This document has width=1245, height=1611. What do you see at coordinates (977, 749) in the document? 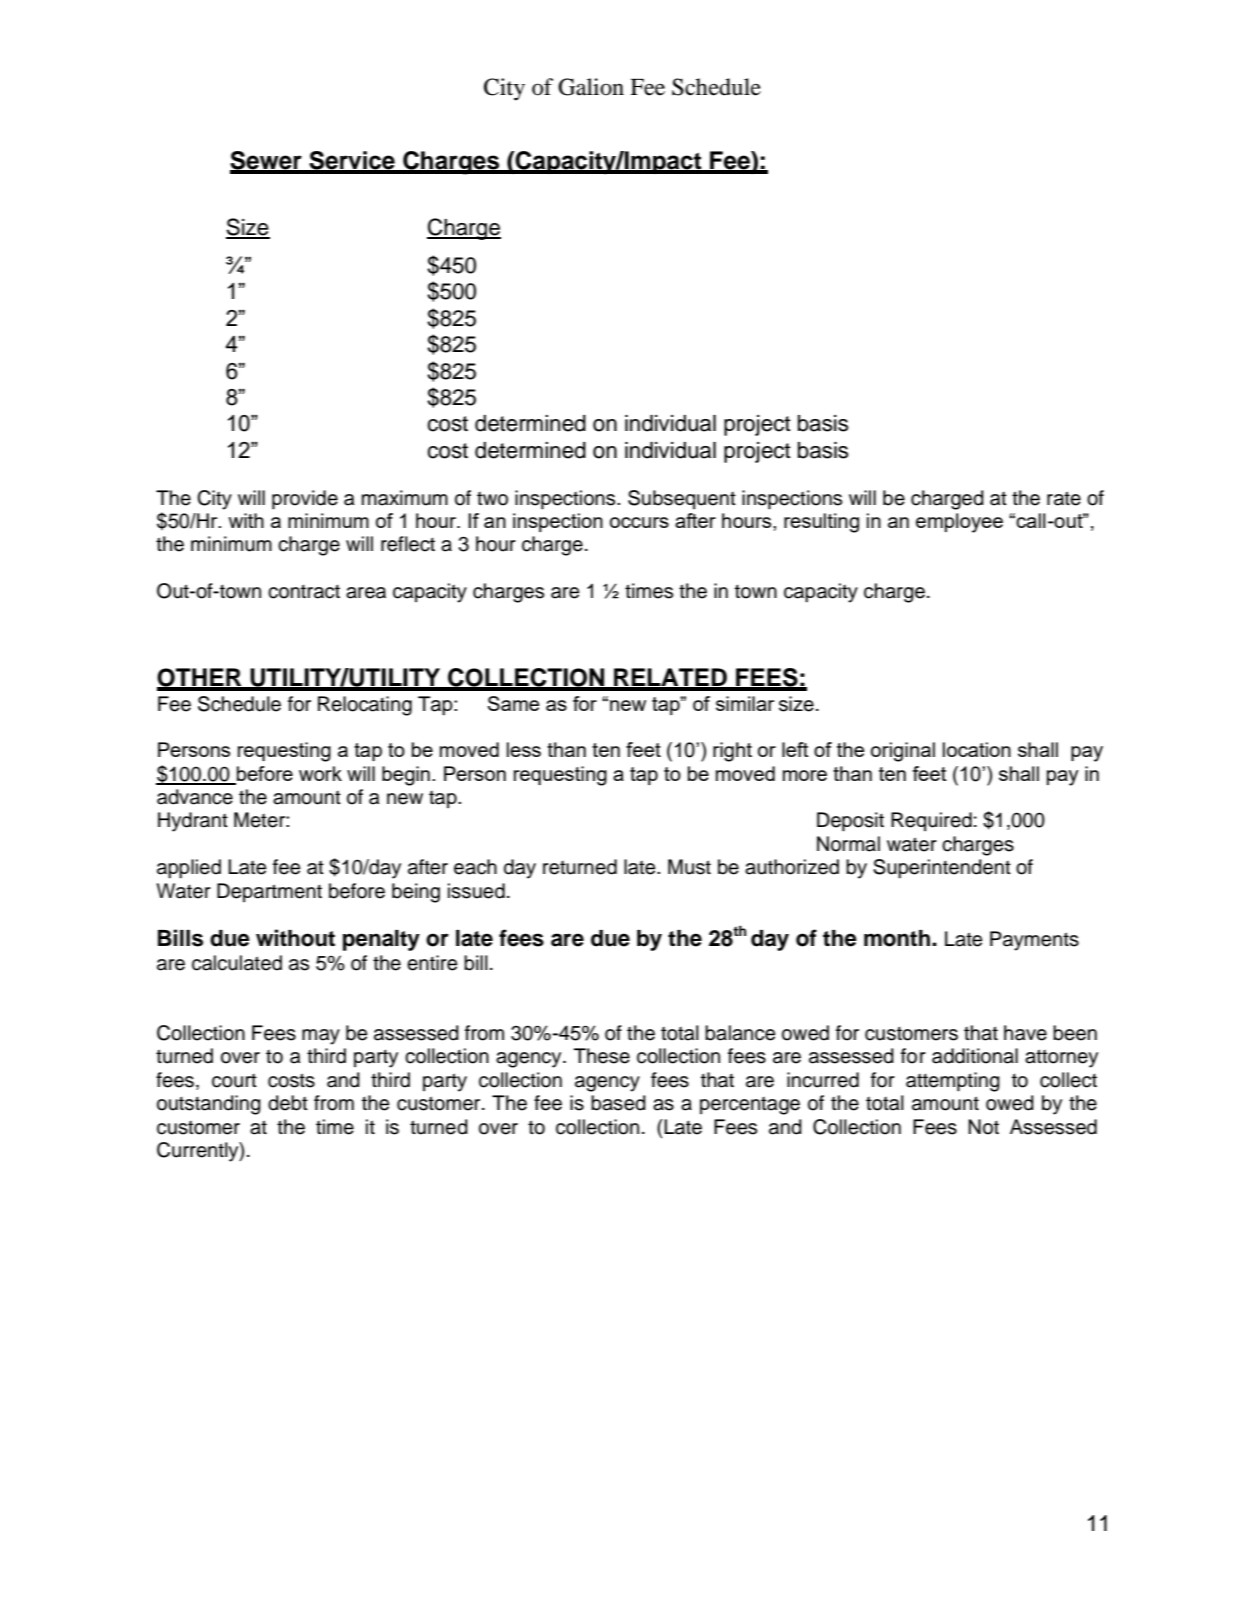
I see `location` at bounding box center [977, 749].
